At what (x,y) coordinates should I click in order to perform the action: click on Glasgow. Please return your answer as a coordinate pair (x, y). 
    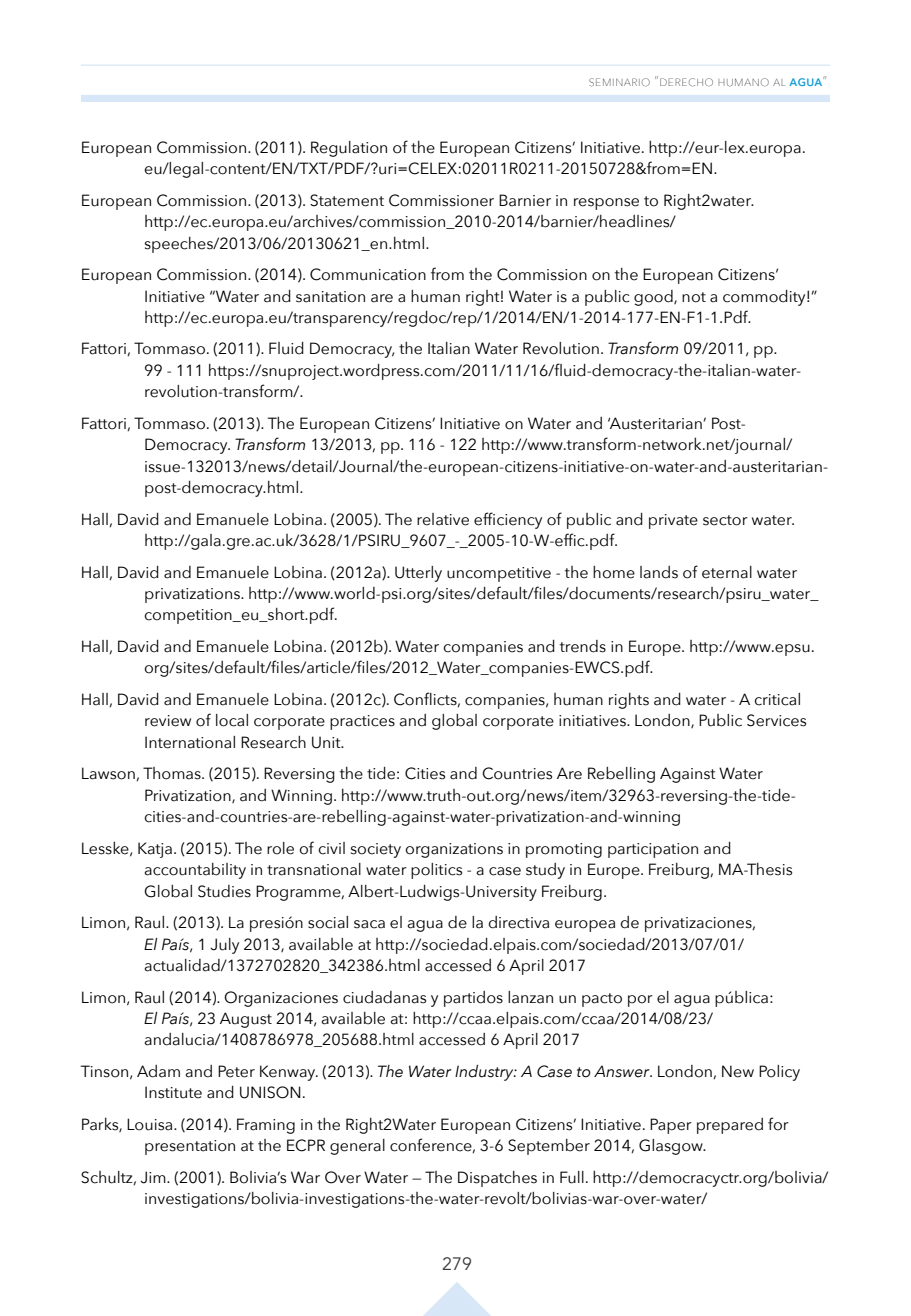
    Looking at the image, I should click on (672, 1147).
